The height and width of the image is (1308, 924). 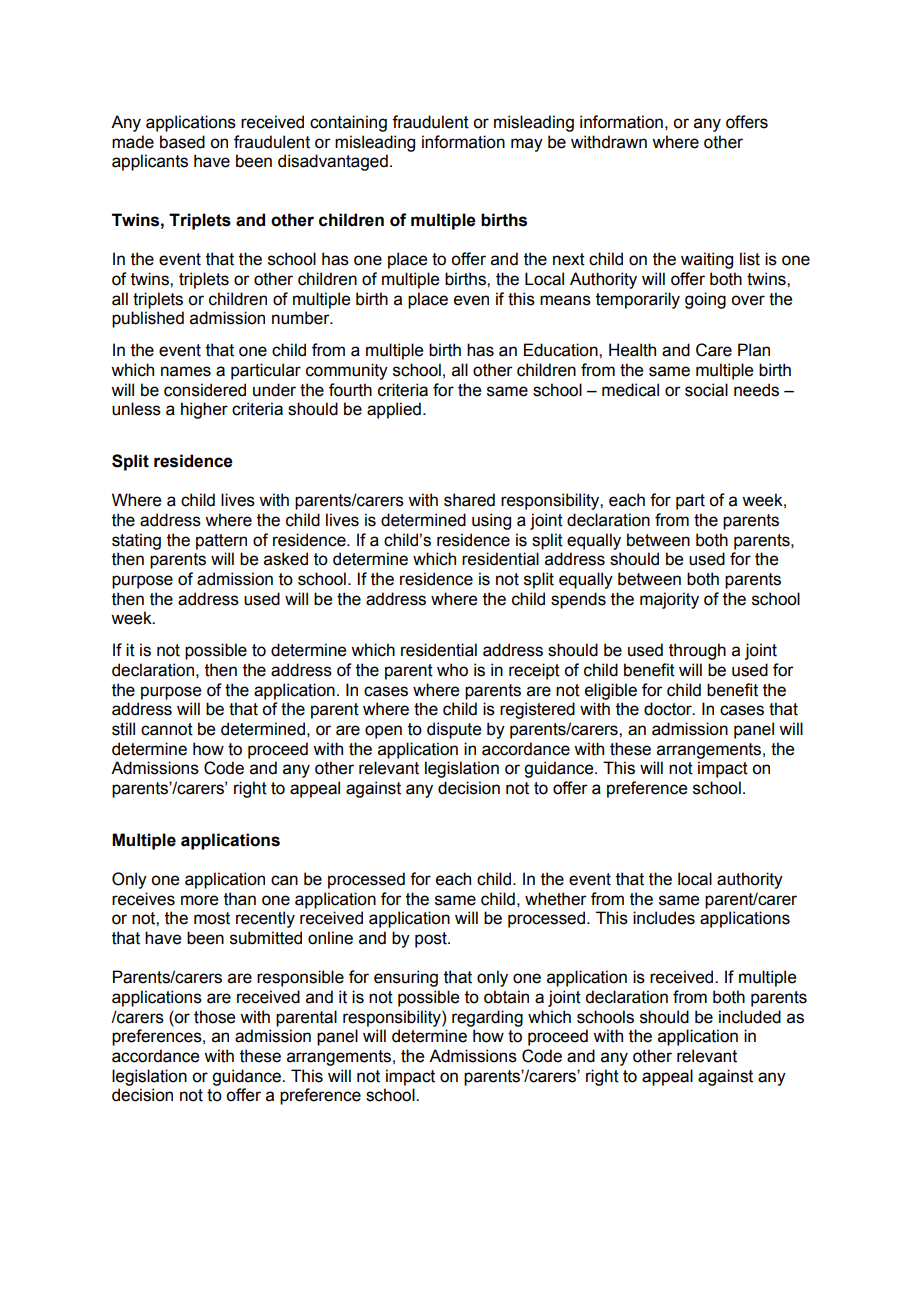 I want to click on social, so click(x=706, y=390).
